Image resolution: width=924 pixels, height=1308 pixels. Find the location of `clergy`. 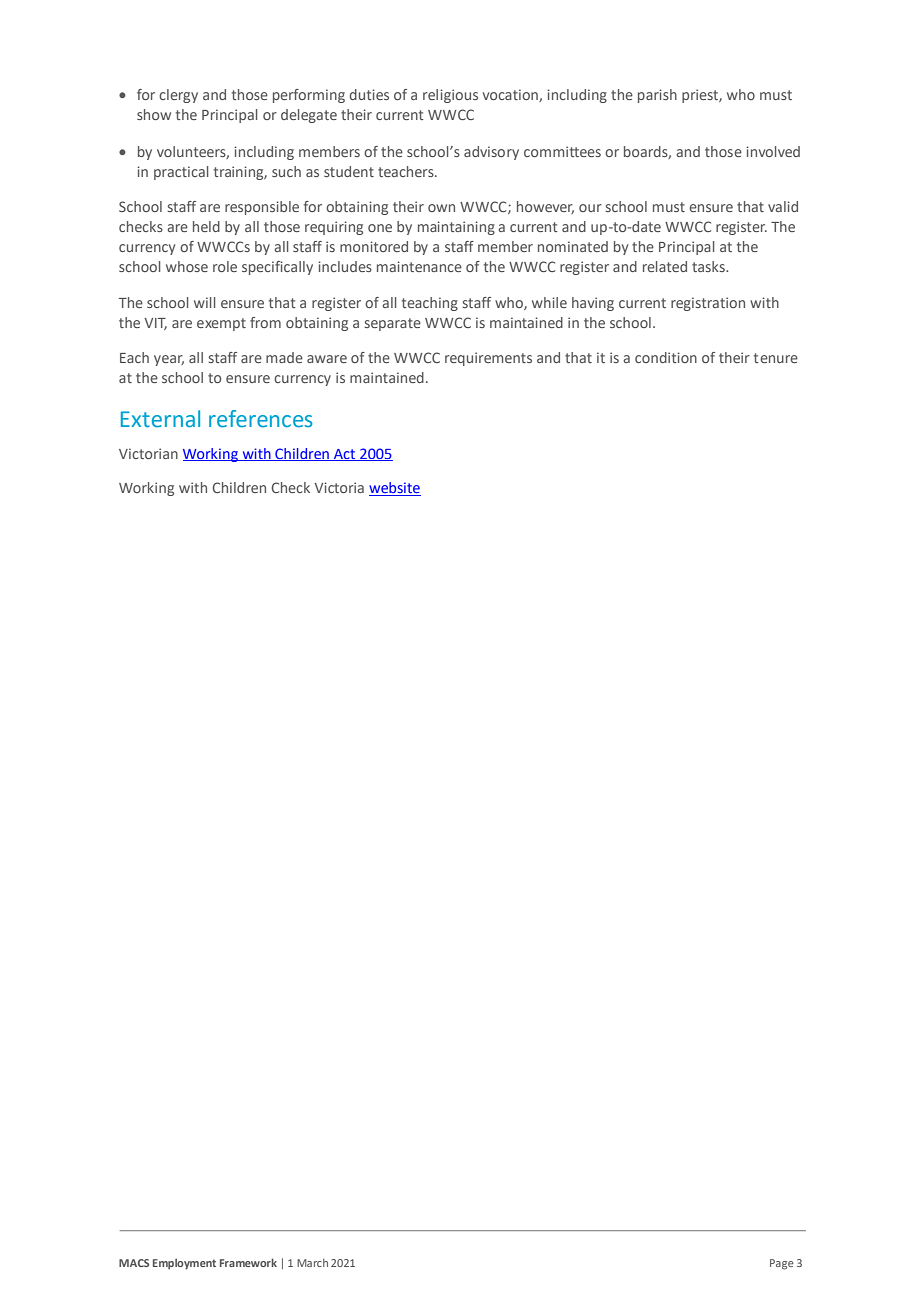

clergy is located at coordinates (178, 96).
